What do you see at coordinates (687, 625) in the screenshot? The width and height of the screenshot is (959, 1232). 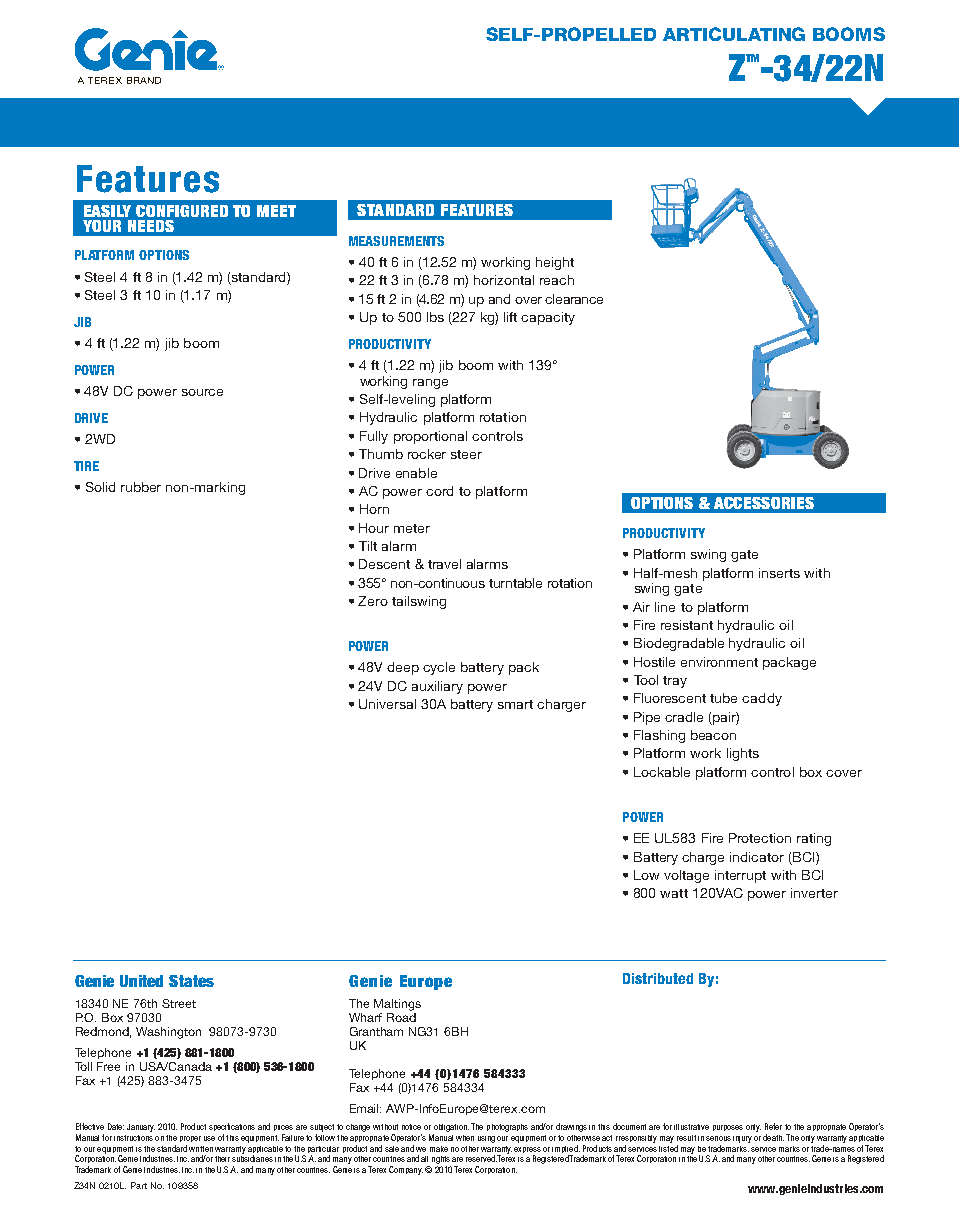 I see `resistant` at bounding box center [687, 625].
